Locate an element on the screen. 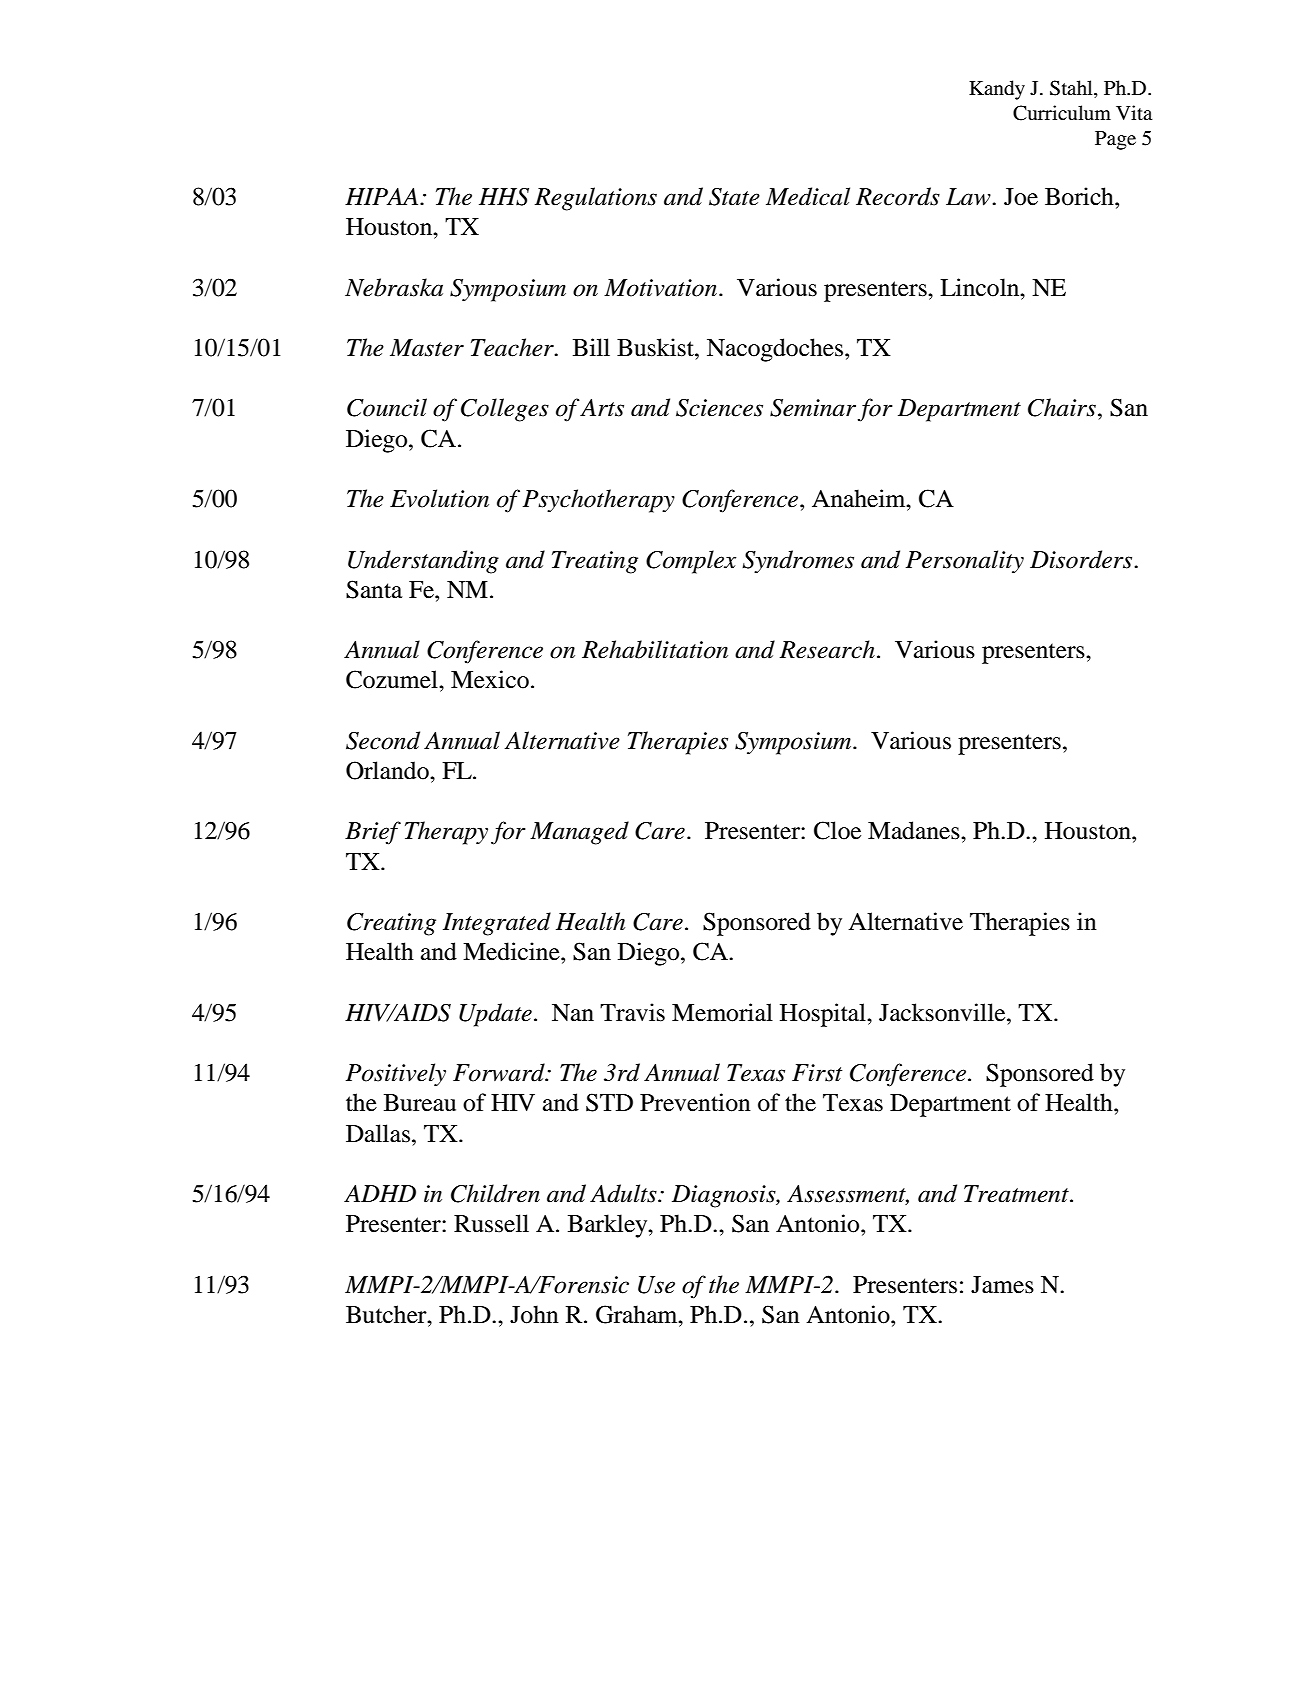 The image size is (1306, 1690). Chairs is located at coordinates (1062, 407).
